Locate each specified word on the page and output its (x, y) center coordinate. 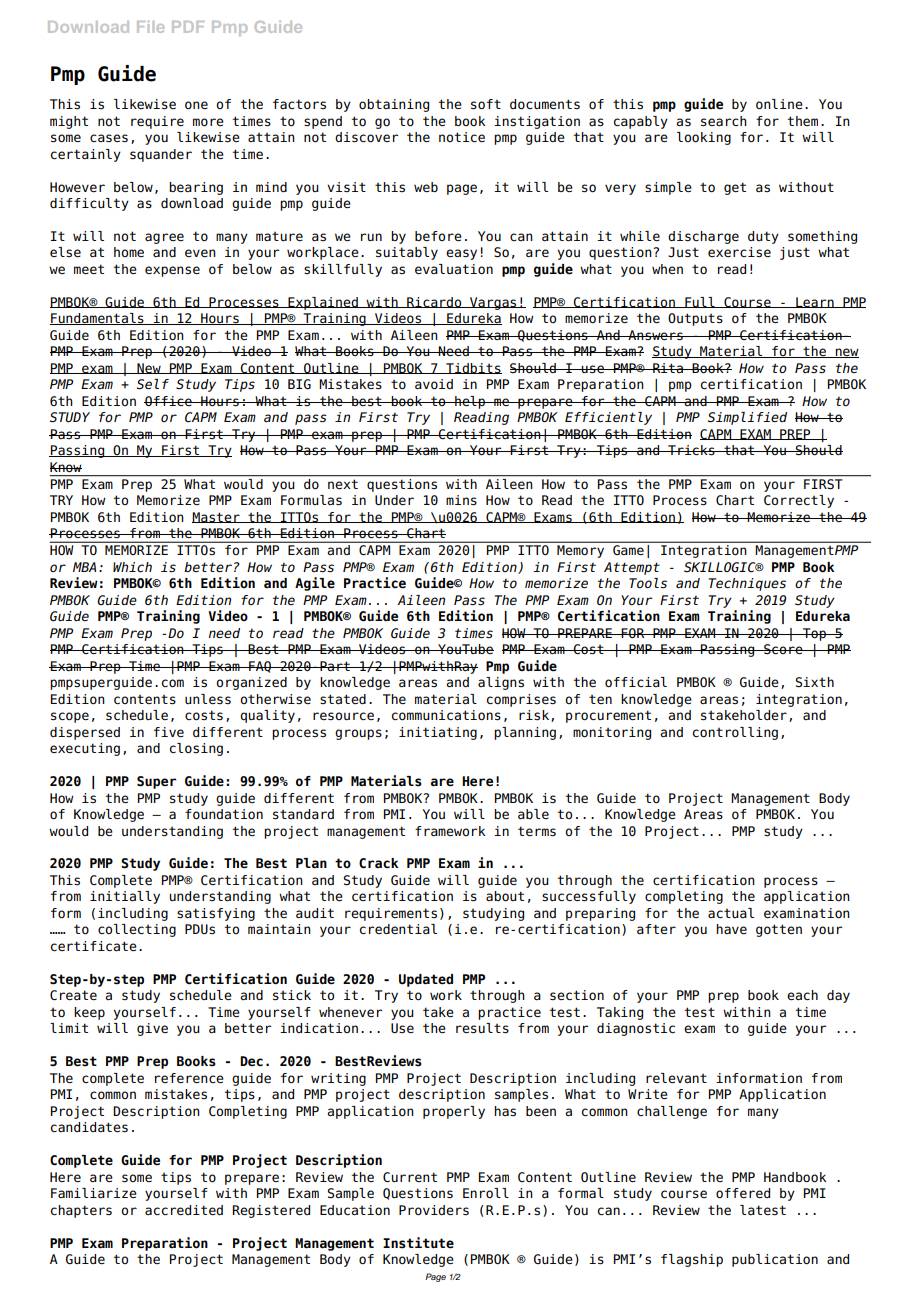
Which (132, 567)
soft (486, 104)
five (169, 732)
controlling (735, 733)
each (802, 995)
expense (172, 271)
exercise (739, 252)
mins (461, 500)
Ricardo (434, 302)
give (152, 1029)
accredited (184, 1210)
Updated (426, 980)
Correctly (799, 501)
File (150, 27)
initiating (438, 733)
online (779, 104)
